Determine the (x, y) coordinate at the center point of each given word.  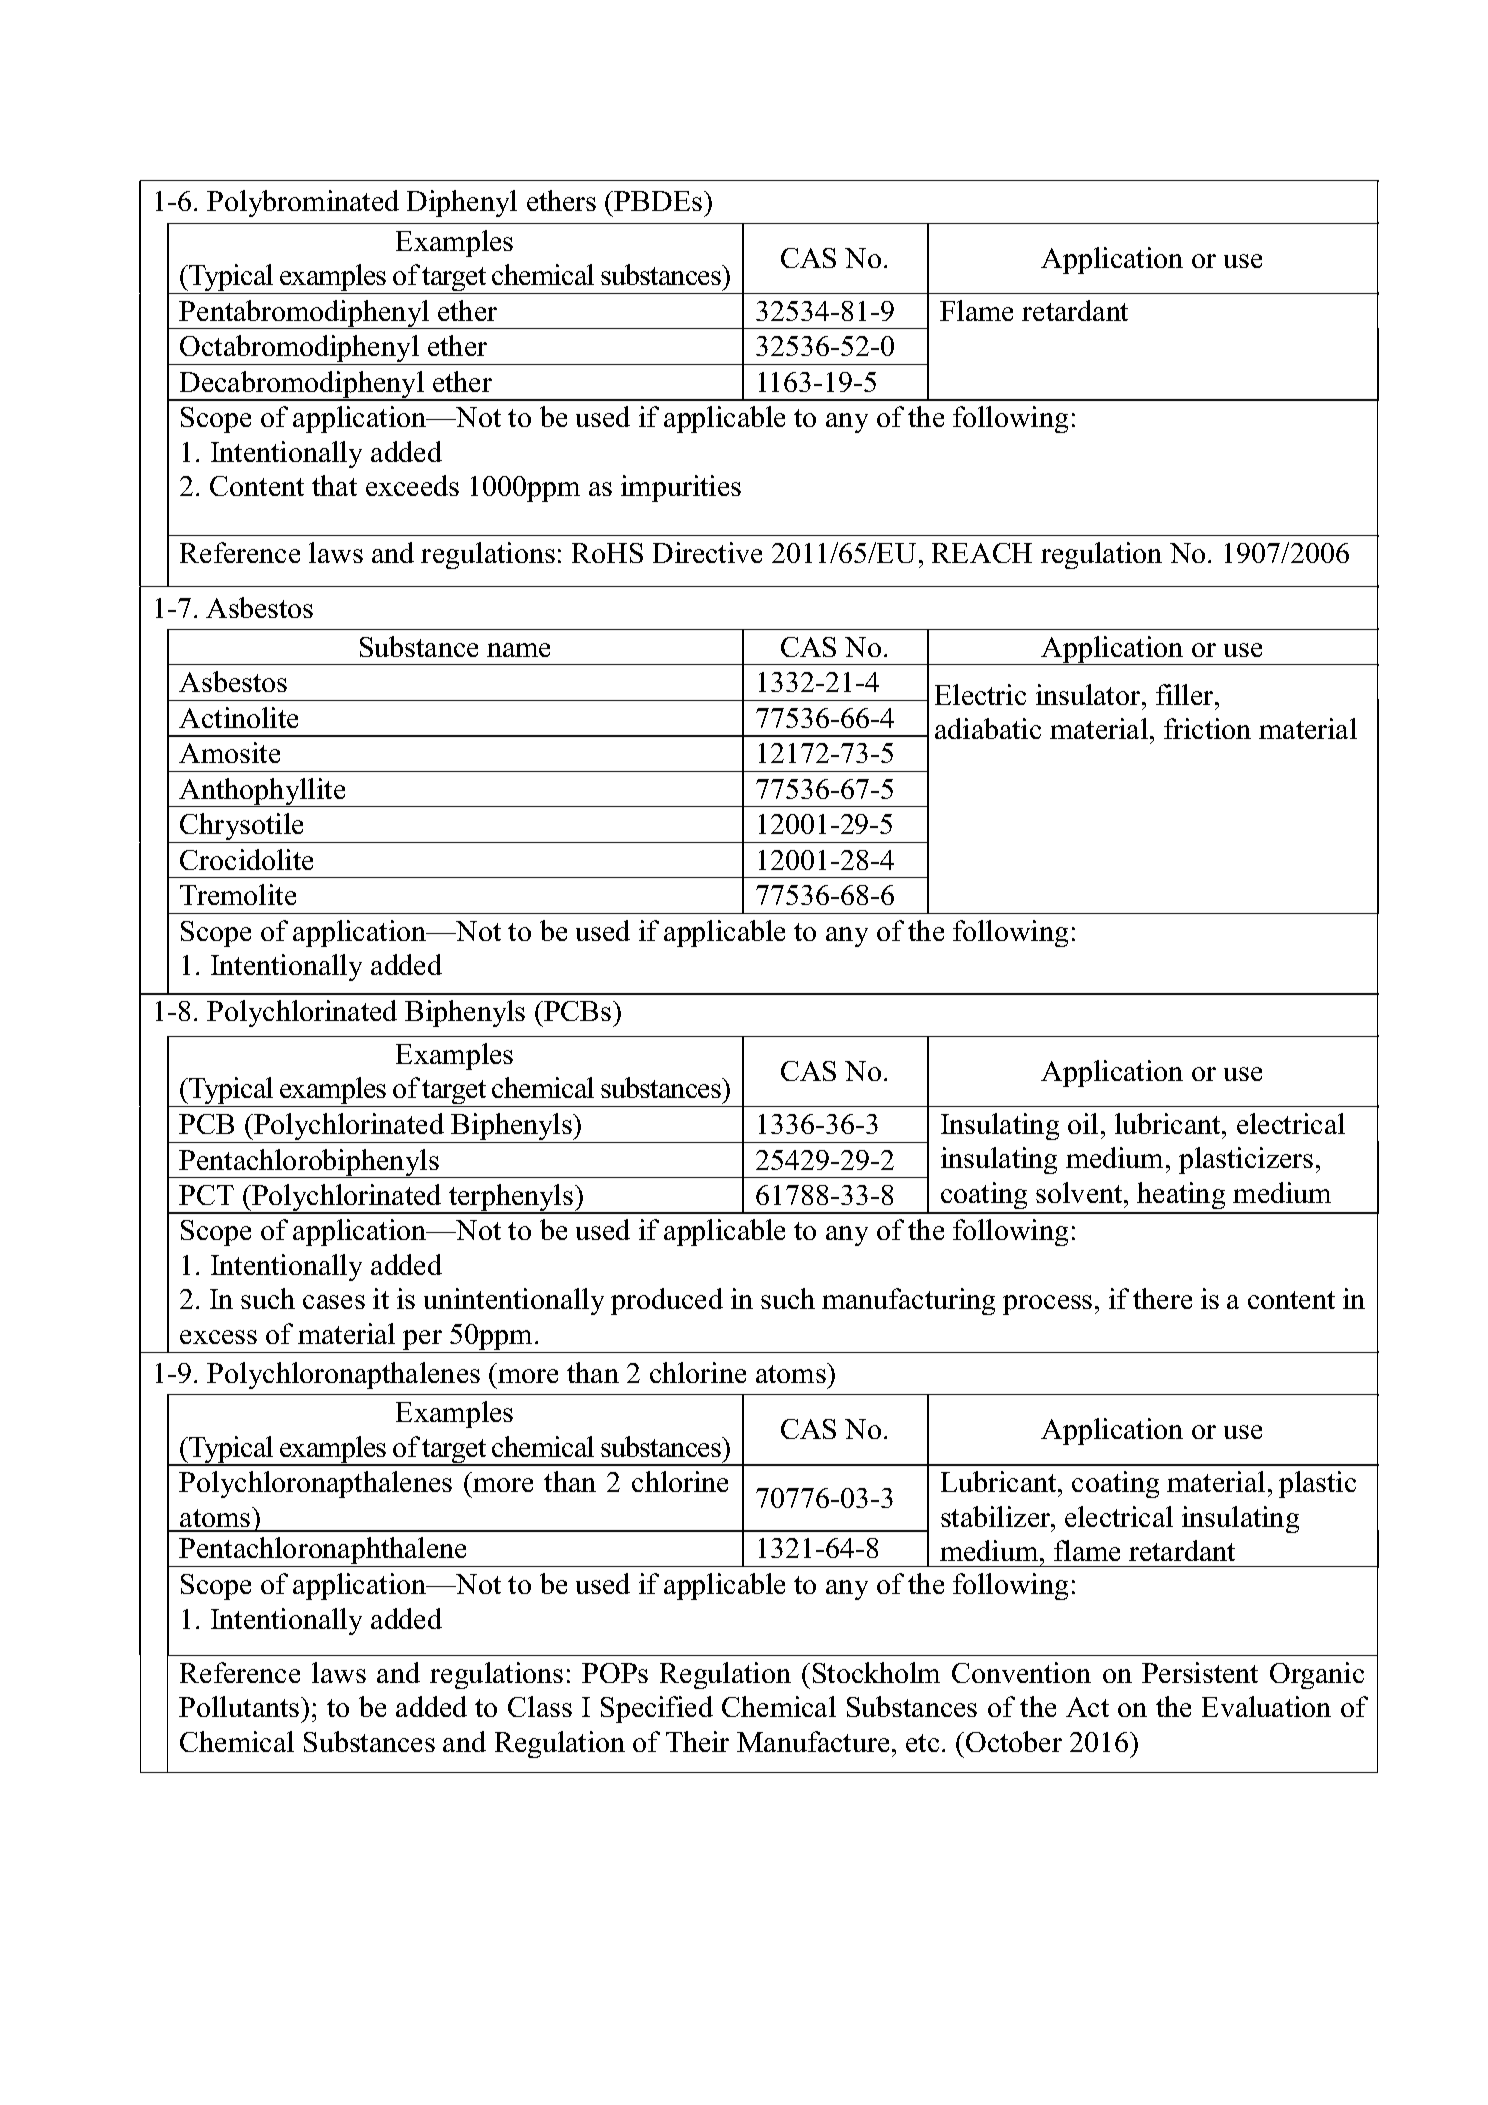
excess (218, 1337)
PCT (206, 1195)
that (334, 485)
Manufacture (813, 1741)
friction (1207, 728)
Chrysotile (243, 828)
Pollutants (239, 1706)
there (1162, 1298)
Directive (707, 552)
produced (667, 1301)
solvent (1080, 1192)
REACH (982, 553)
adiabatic (988, 728)
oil (1083, 1123)
